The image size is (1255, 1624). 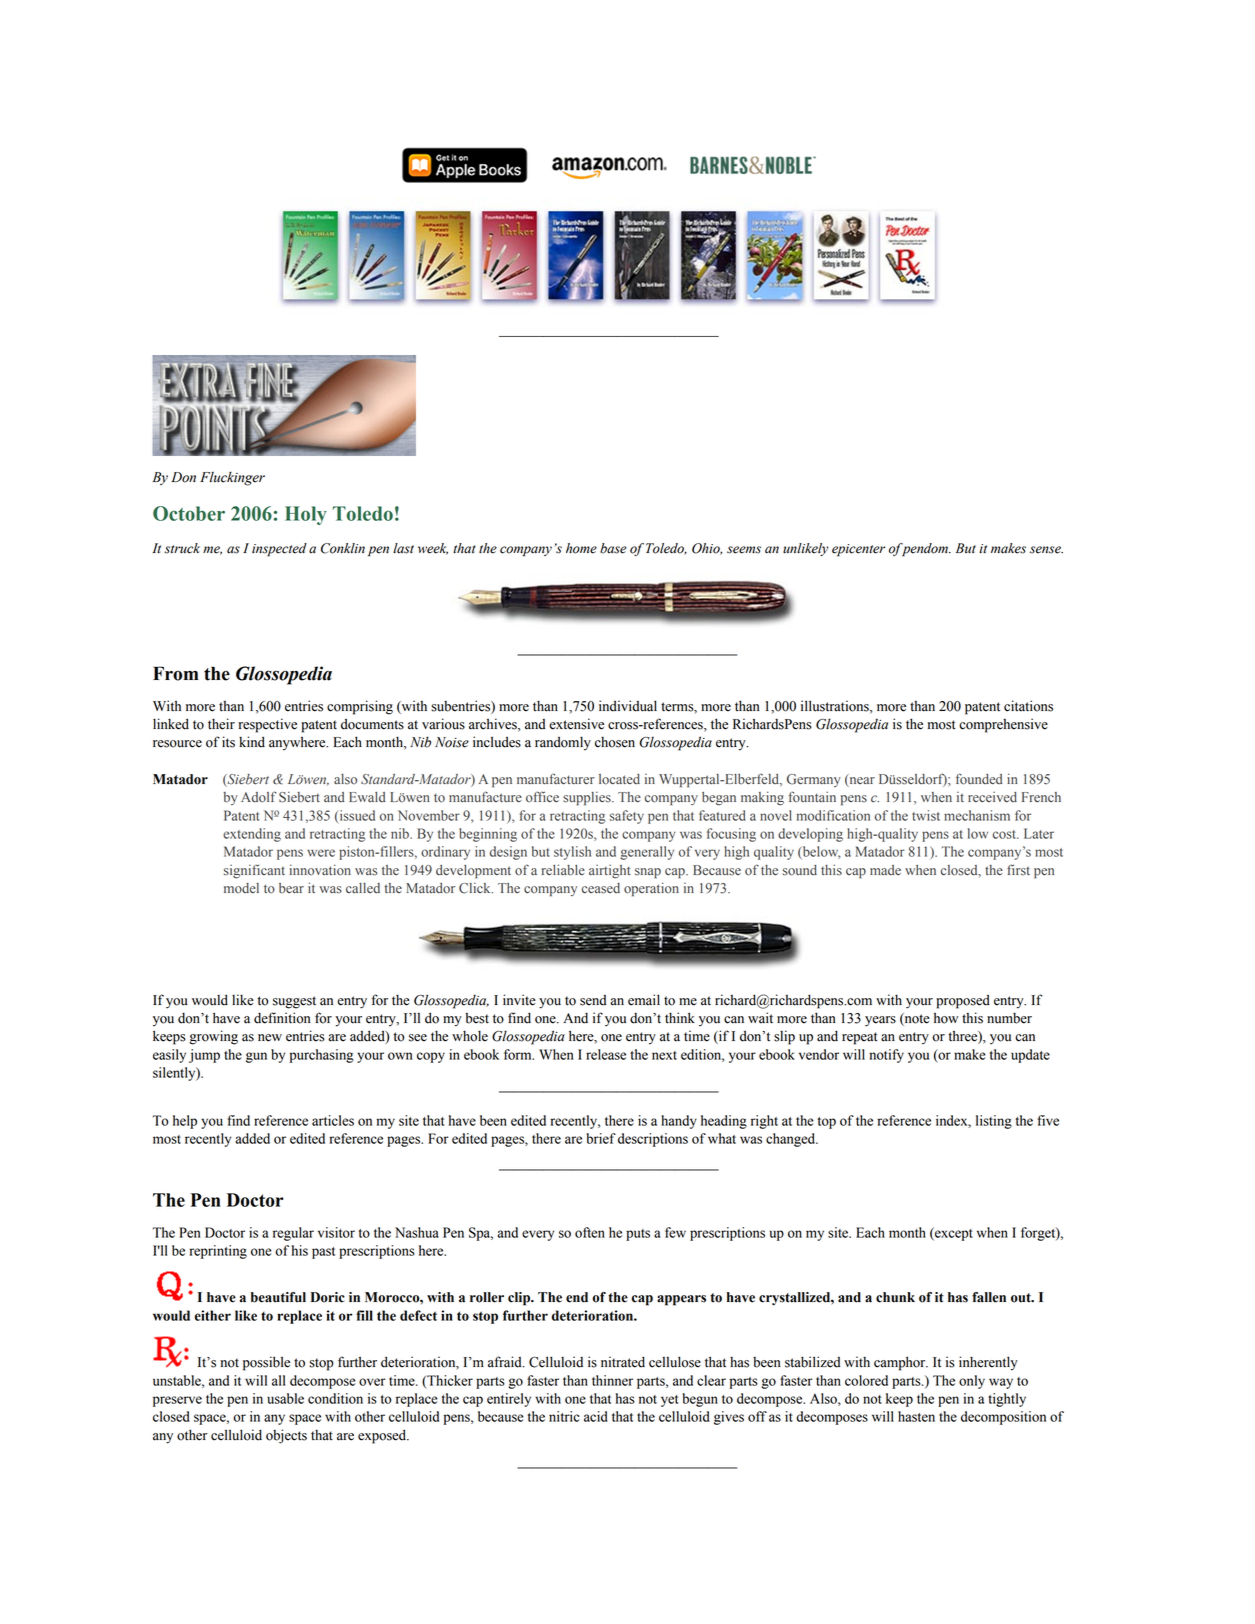 What do you see at coordinates (252, 835) in the page?
I see `extending` at bounding box center [252, 835].
